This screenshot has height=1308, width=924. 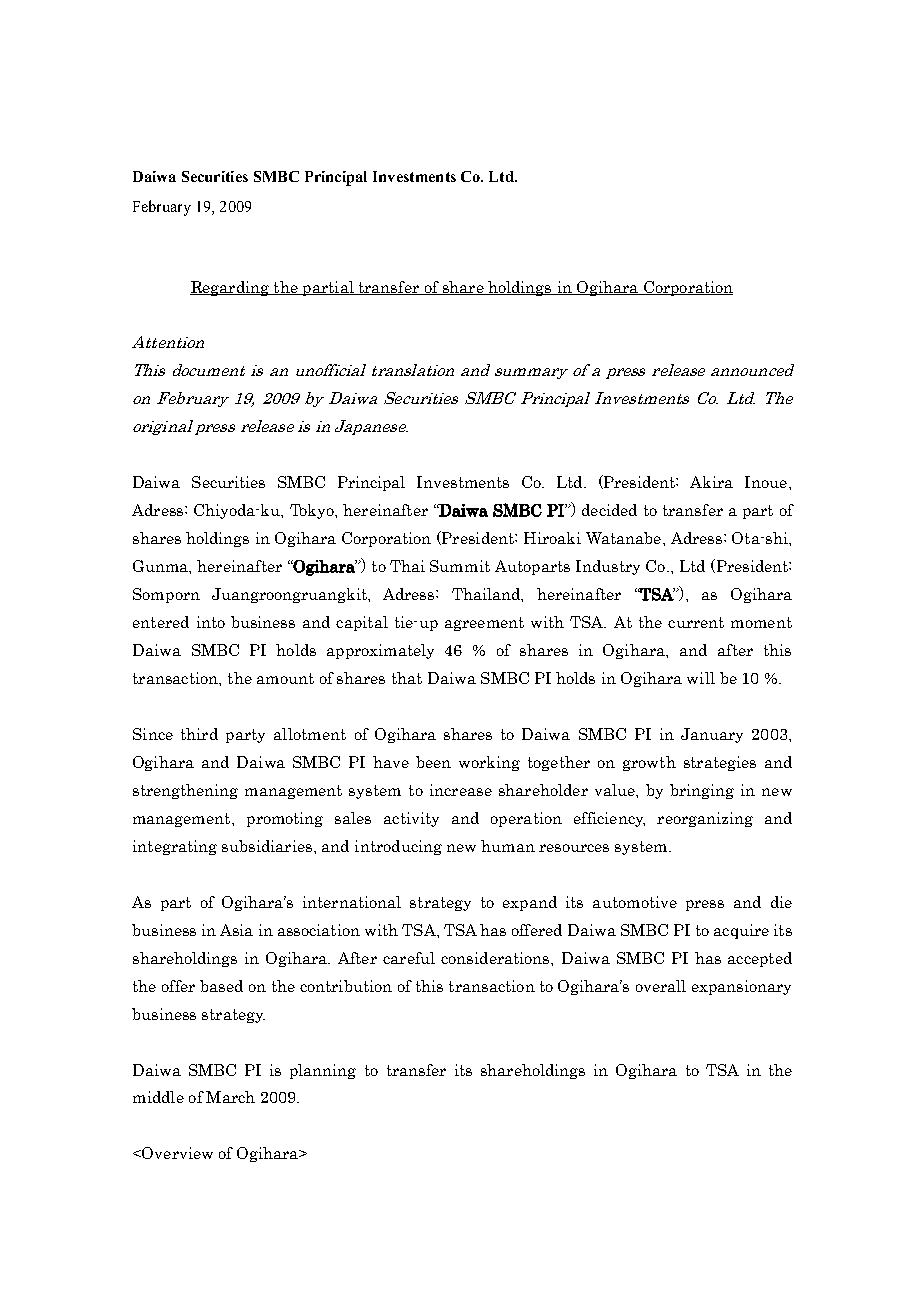 I want to click on reorganizing, so click(x=705, y=819).
